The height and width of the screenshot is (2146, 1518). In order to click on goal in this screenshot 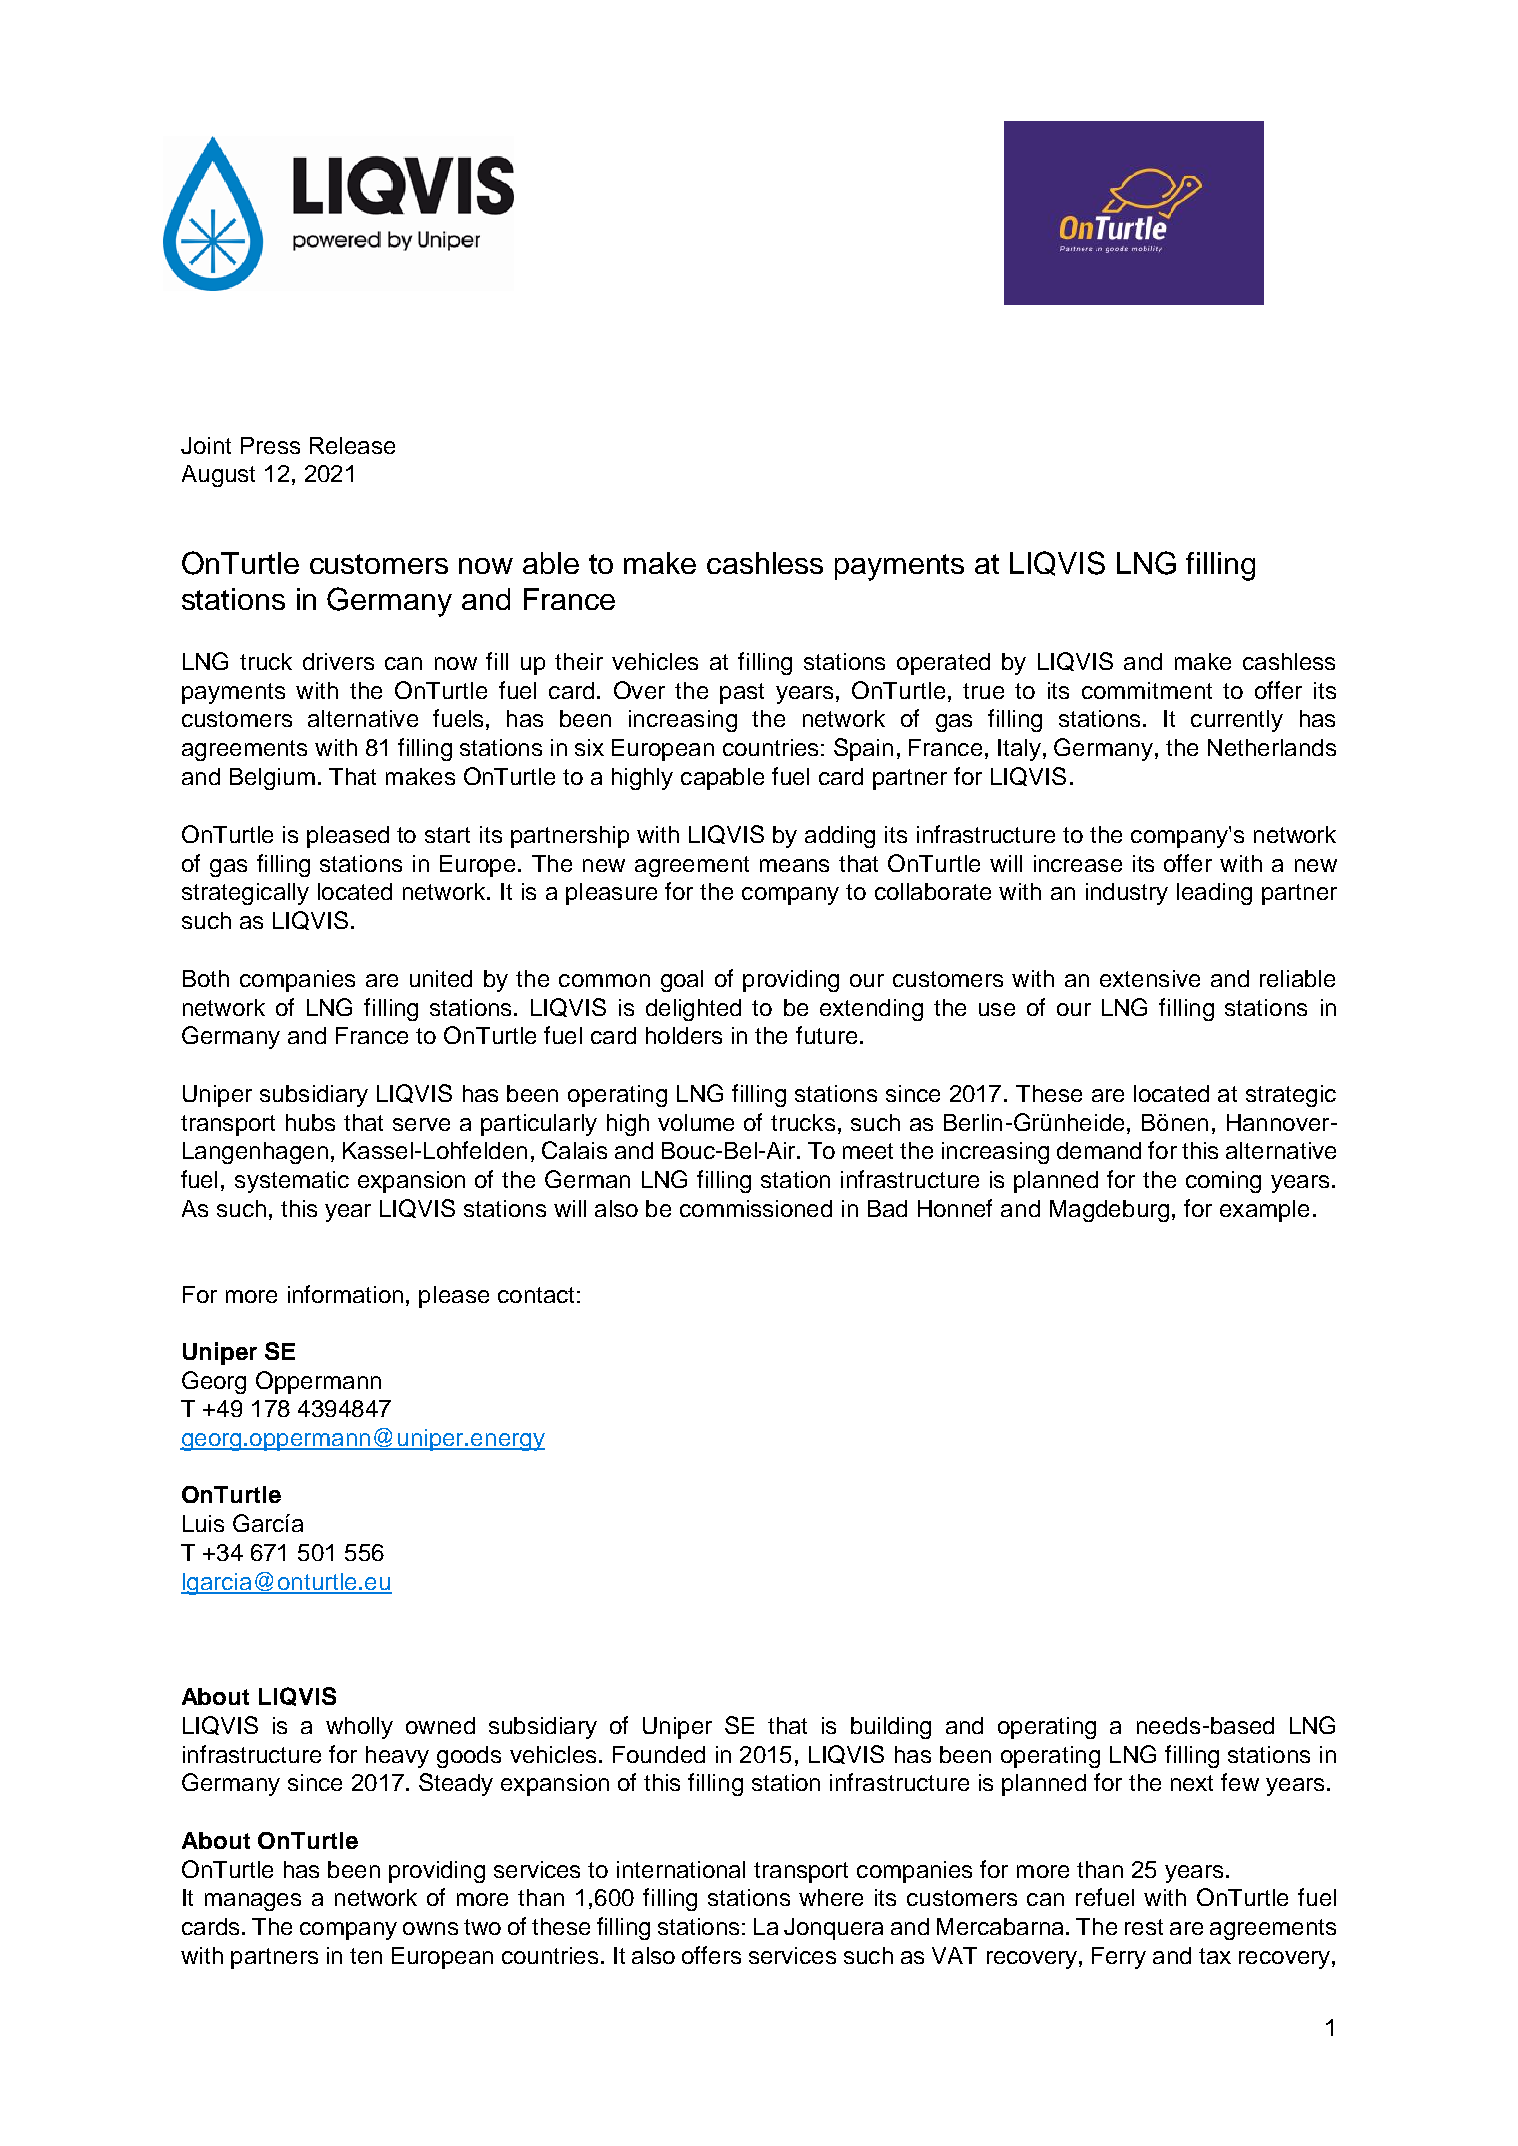, I will do `click(682, 981)`.
